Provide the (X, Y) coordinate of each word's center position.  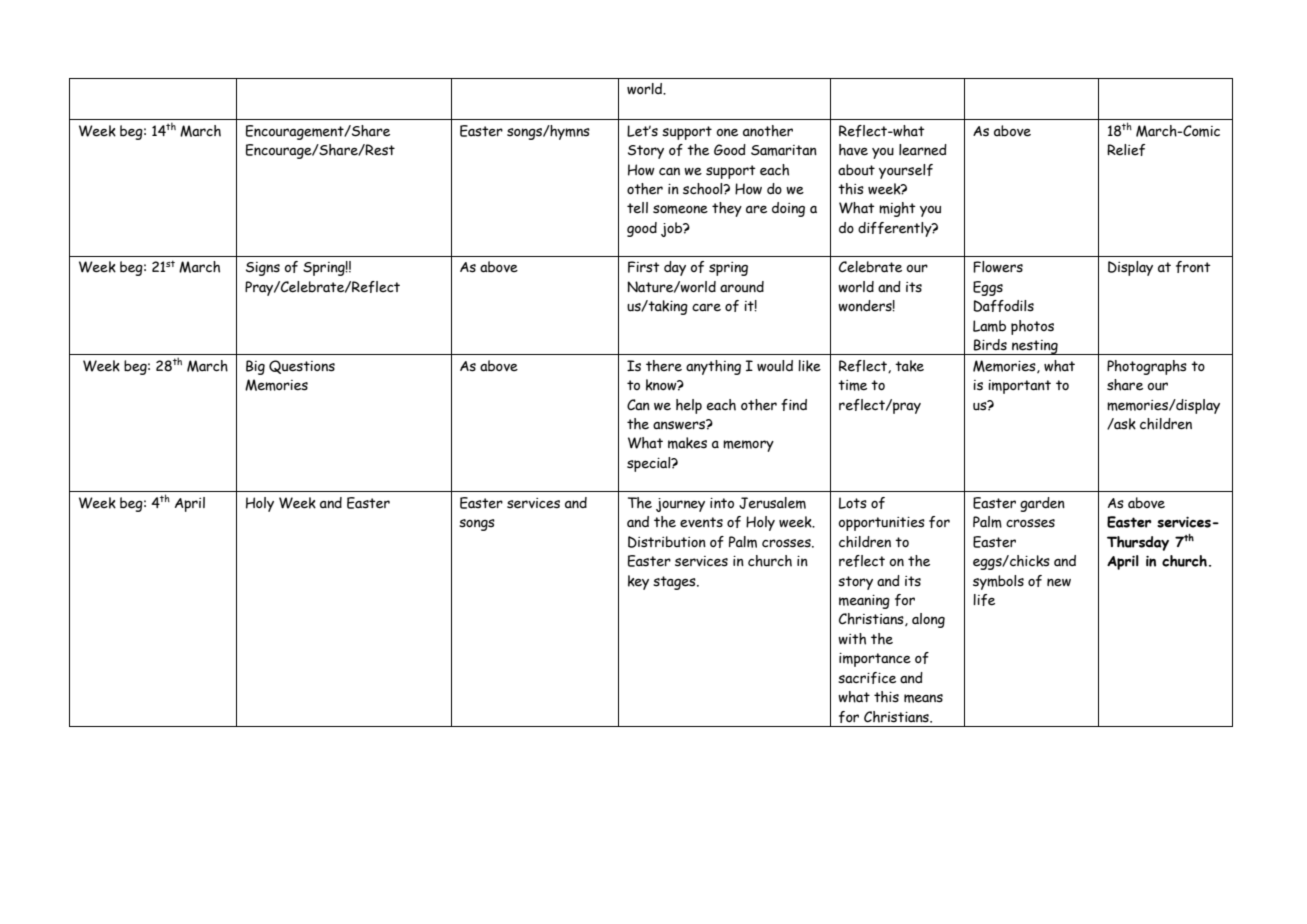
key (638, 582)
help (689, 406)
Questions (302, 367)
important (1019, 387)
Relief (1126, 150)
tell (637, 208)
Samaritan (784, 150)
